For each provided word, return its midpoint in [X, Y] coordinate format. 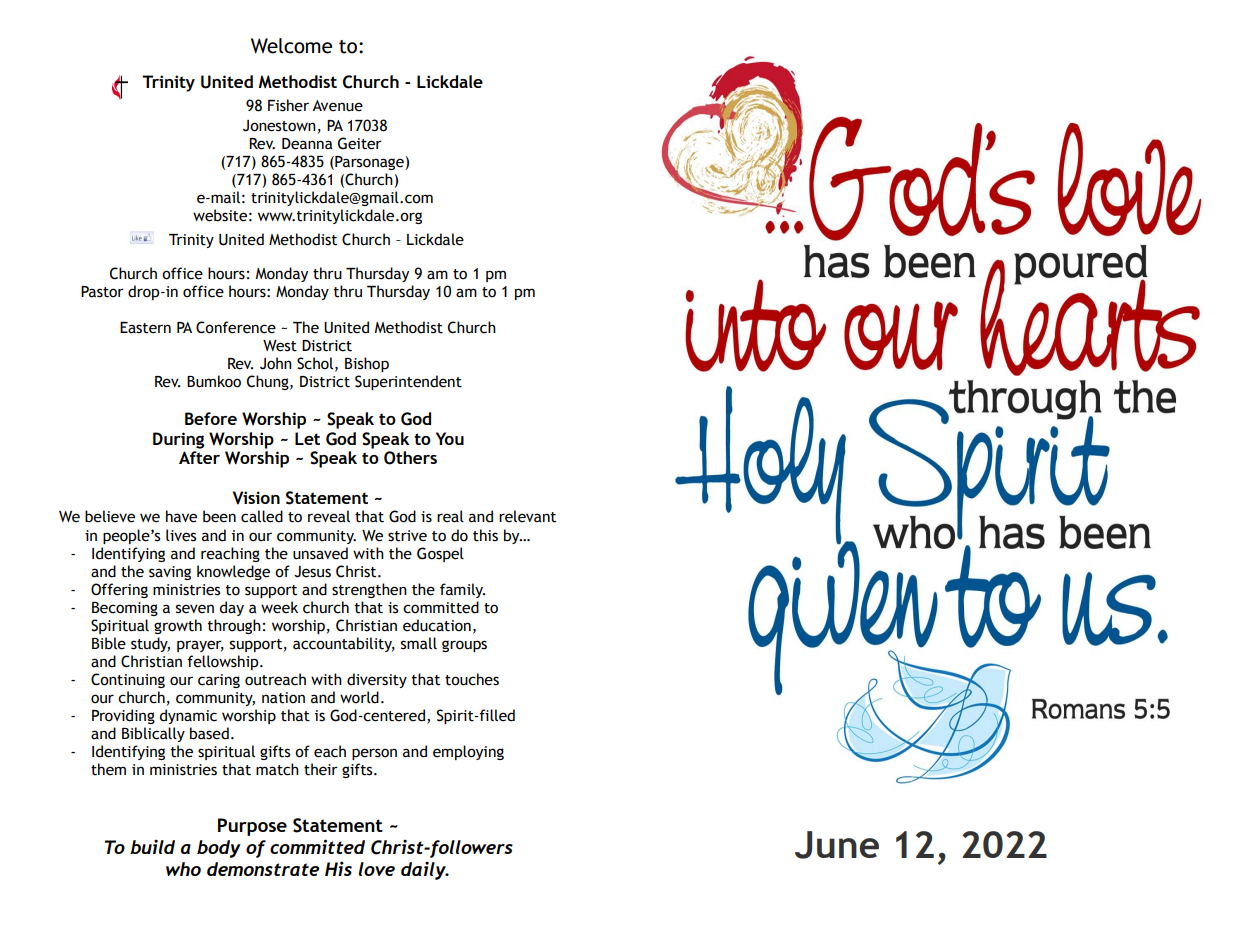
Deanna [307, 144]
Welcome [291, 46]
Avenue [337, 106]
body [219, 849]
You [450, 438]
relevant [527, 516]
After [199, 457]
